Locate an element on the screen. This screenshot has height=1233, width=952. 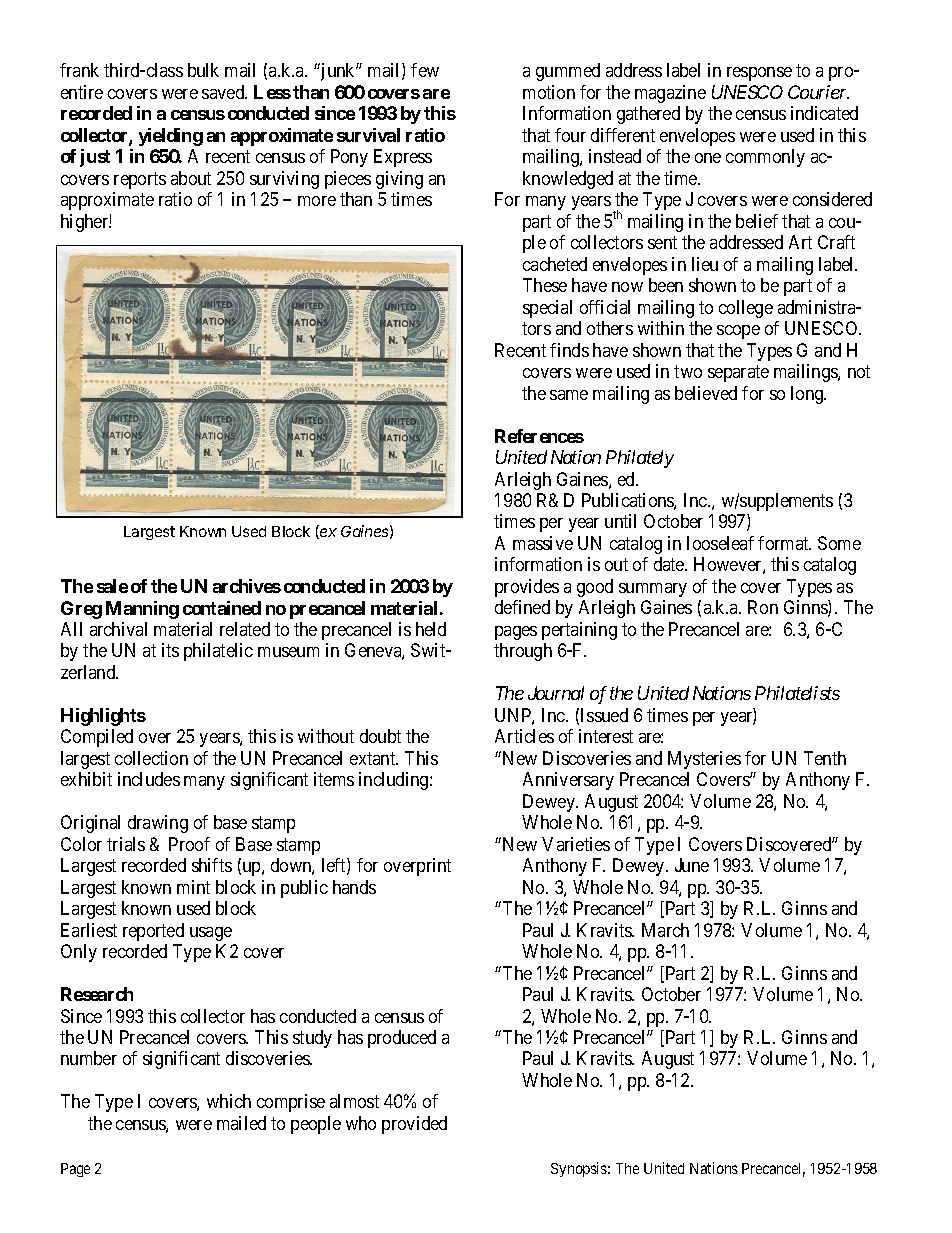
References is located at coordinates (539, 436).
